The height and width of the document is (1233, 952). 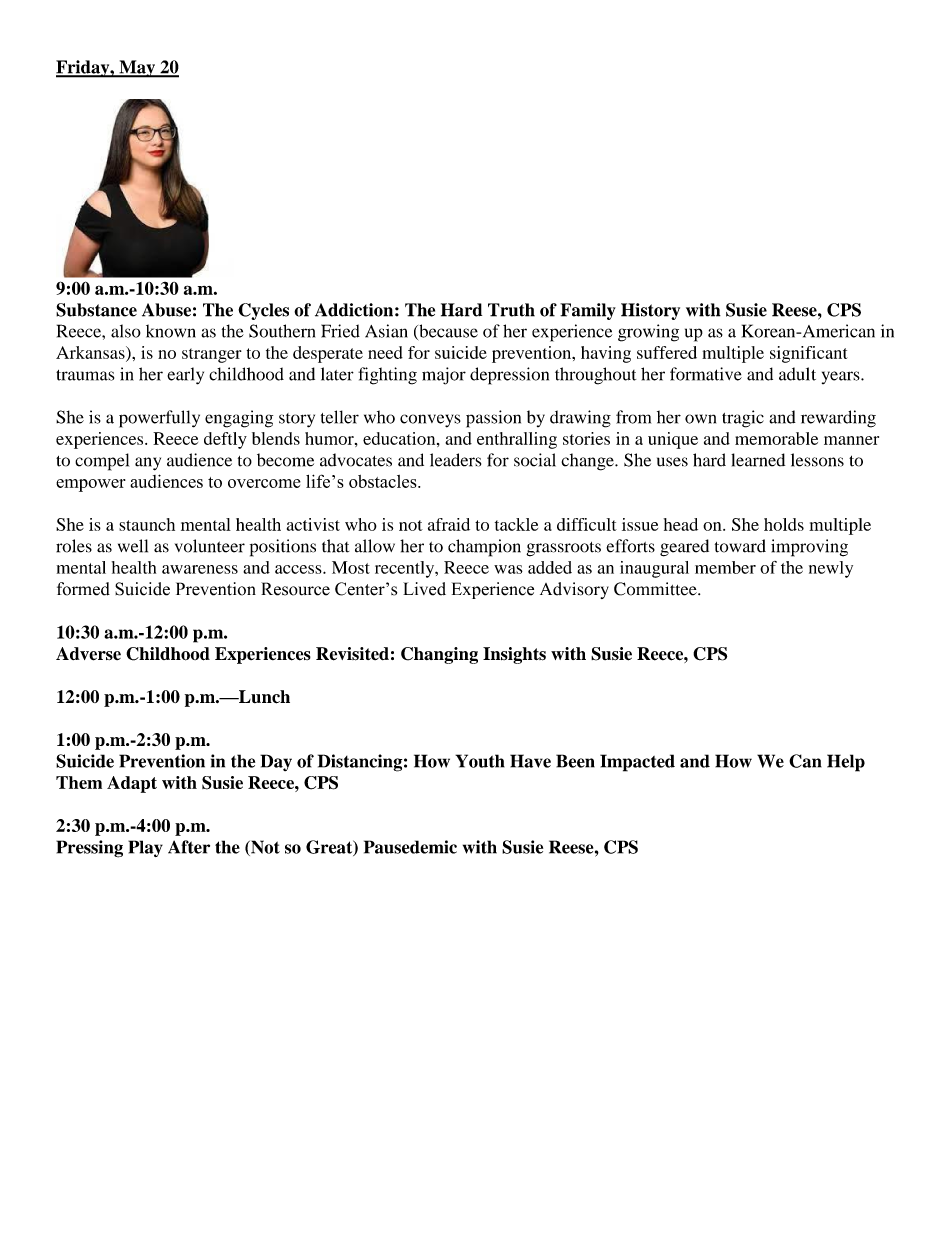 I want to click on learned, so click(x=758, y=460).
